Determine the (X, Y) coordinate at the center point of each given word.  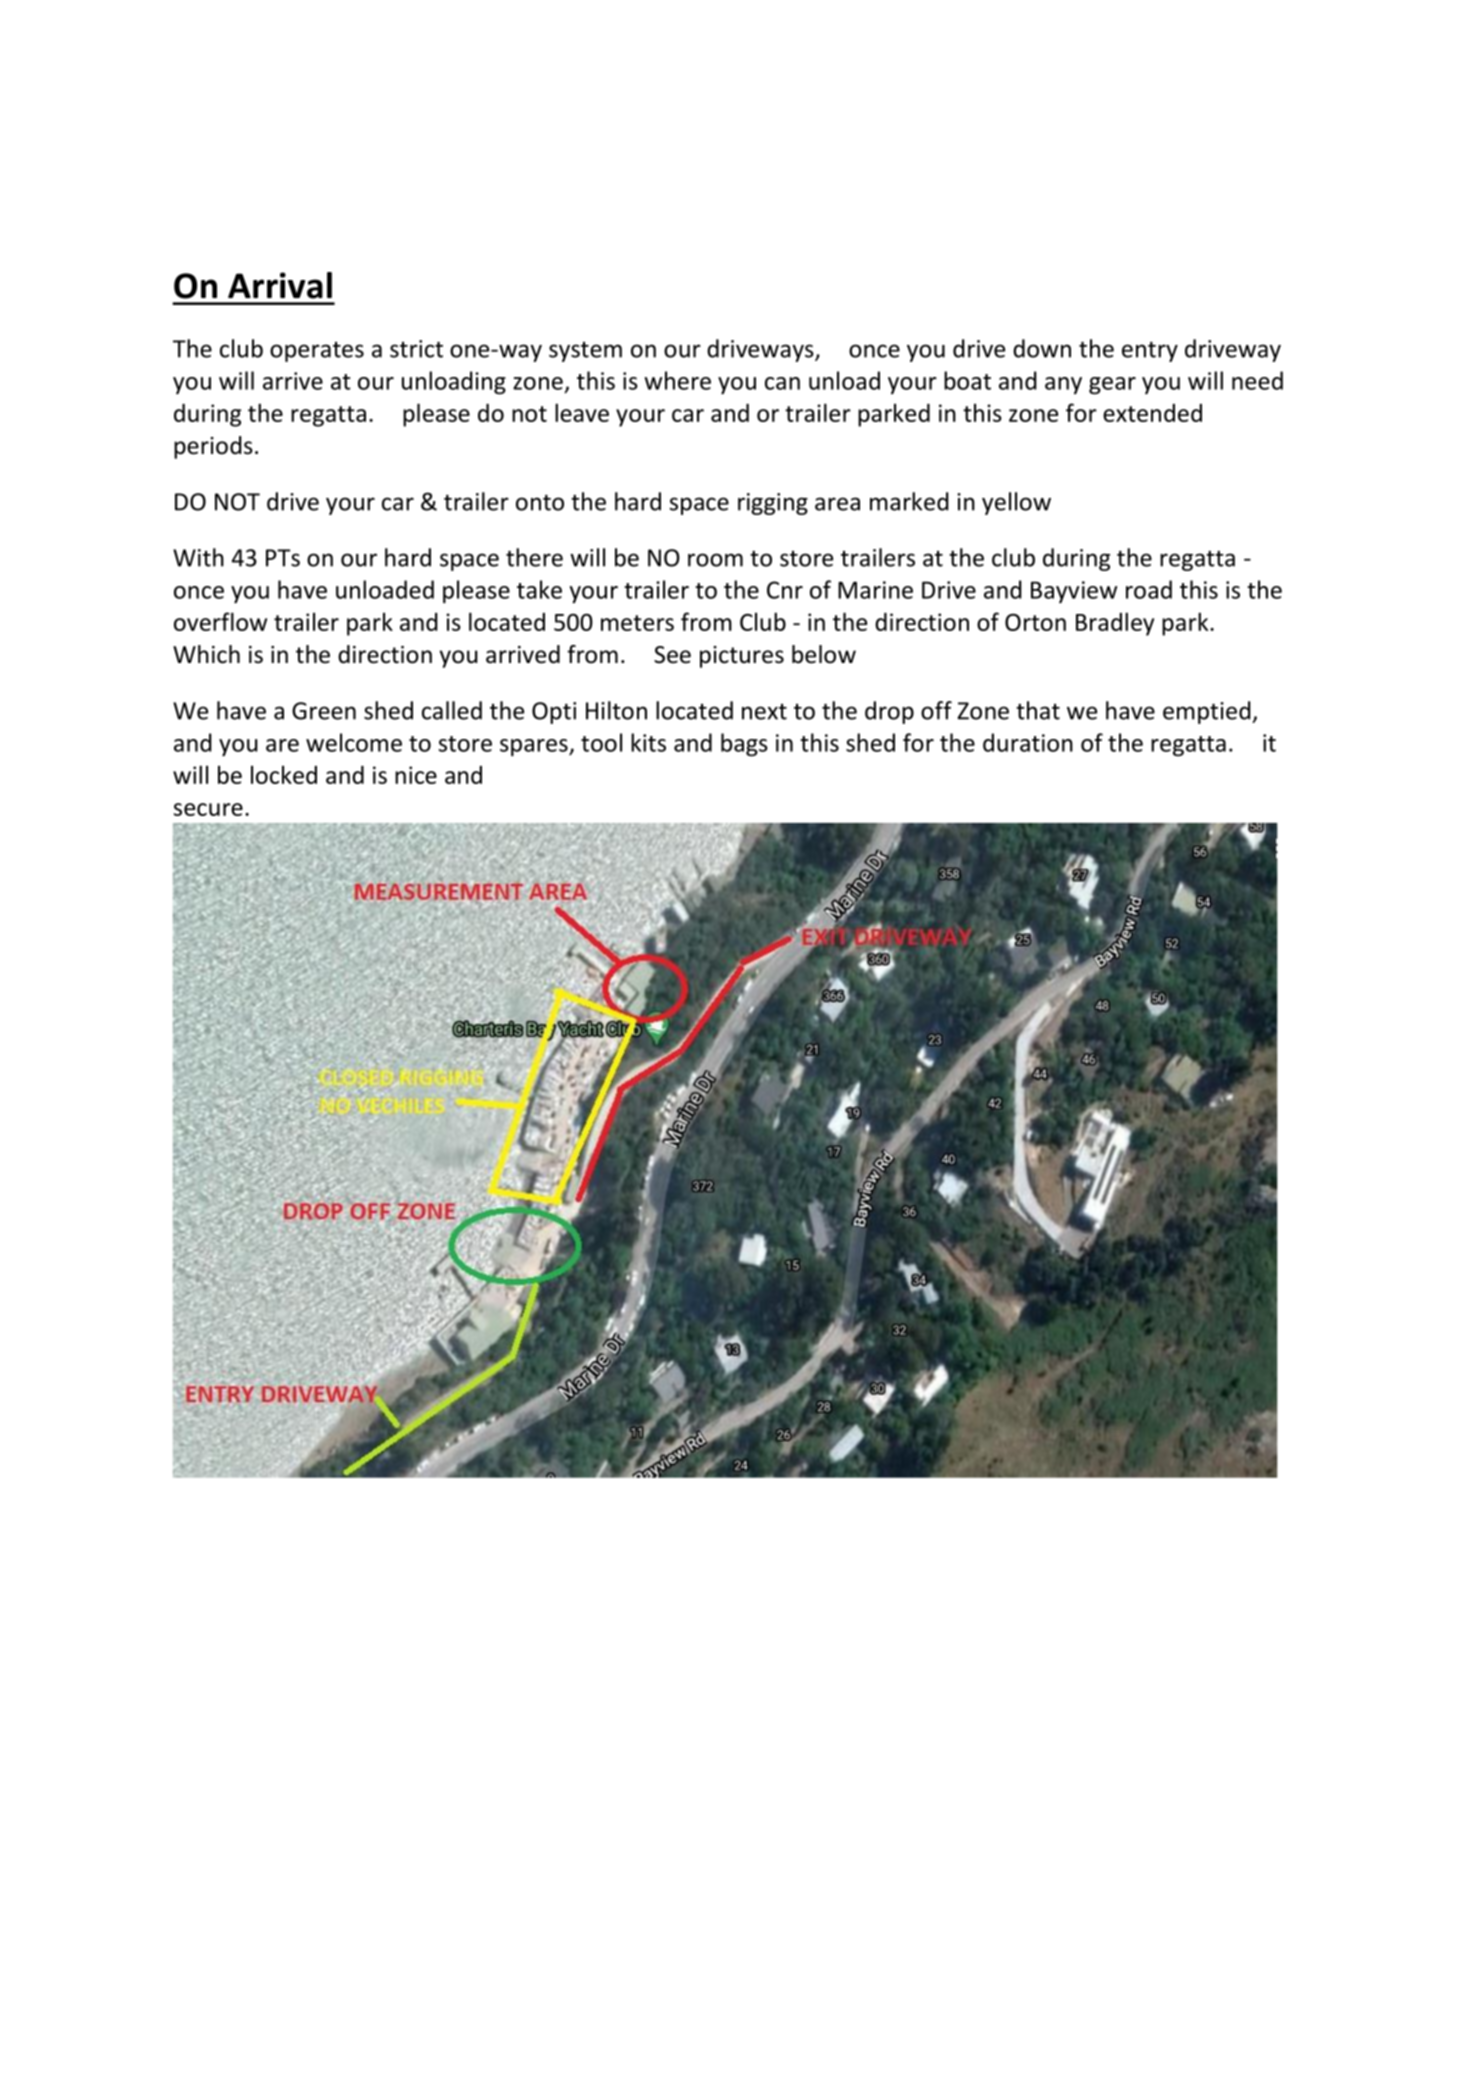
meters (637, 623)
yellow (1016, 503)
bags (744, 745)
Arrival (280, 285)
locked (284, 774)
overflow (220, 621)
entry (1150, 351)
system (585, 352)
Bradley (1115, 624)
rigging (773, 504)
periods (213, 447)
